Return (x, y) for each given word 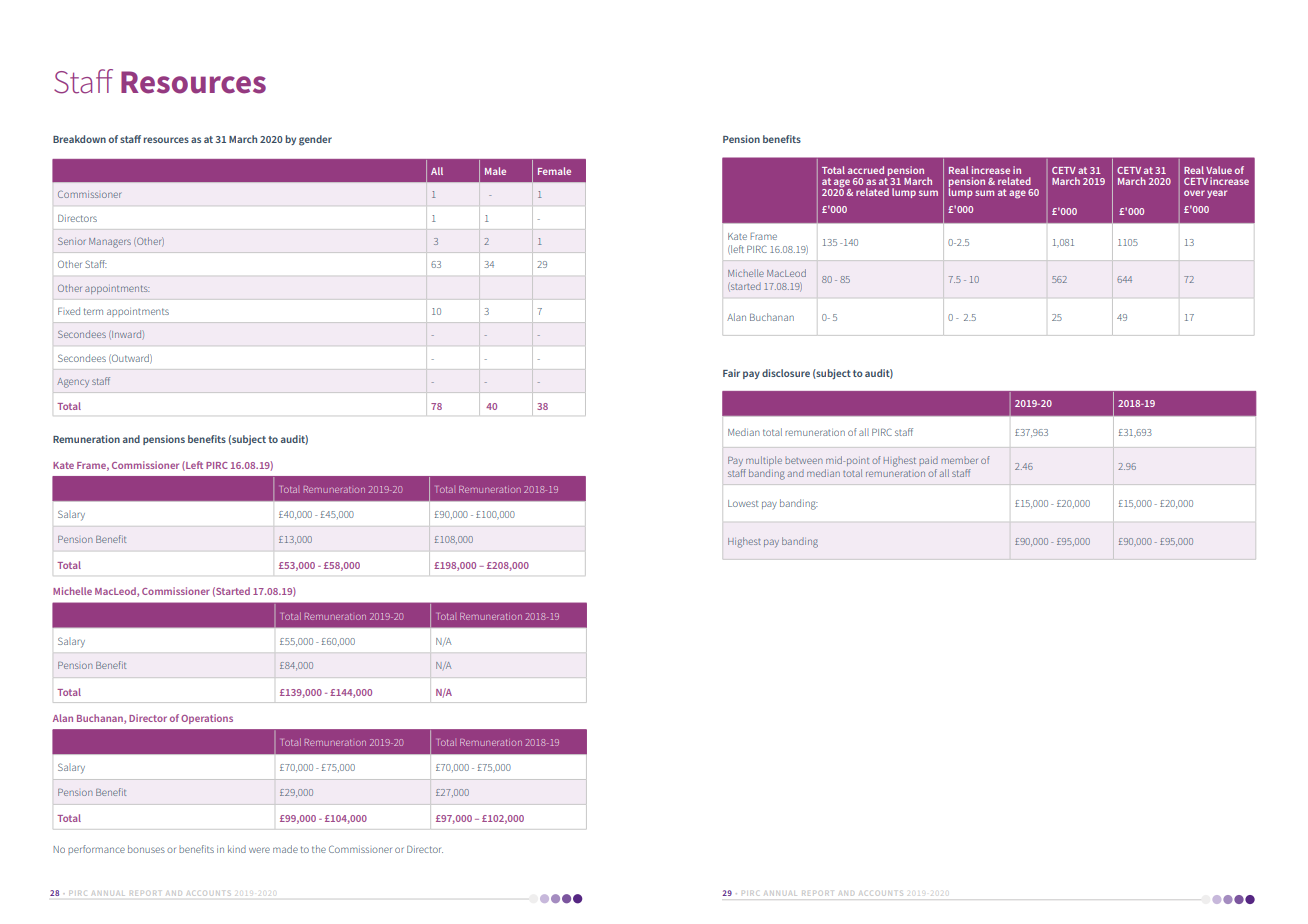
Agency (73, 383)
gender (315, 140)
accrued (866, 170)
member (959, 461)
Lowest (743, 503)
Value (1219, 170)
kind (237, 849)
